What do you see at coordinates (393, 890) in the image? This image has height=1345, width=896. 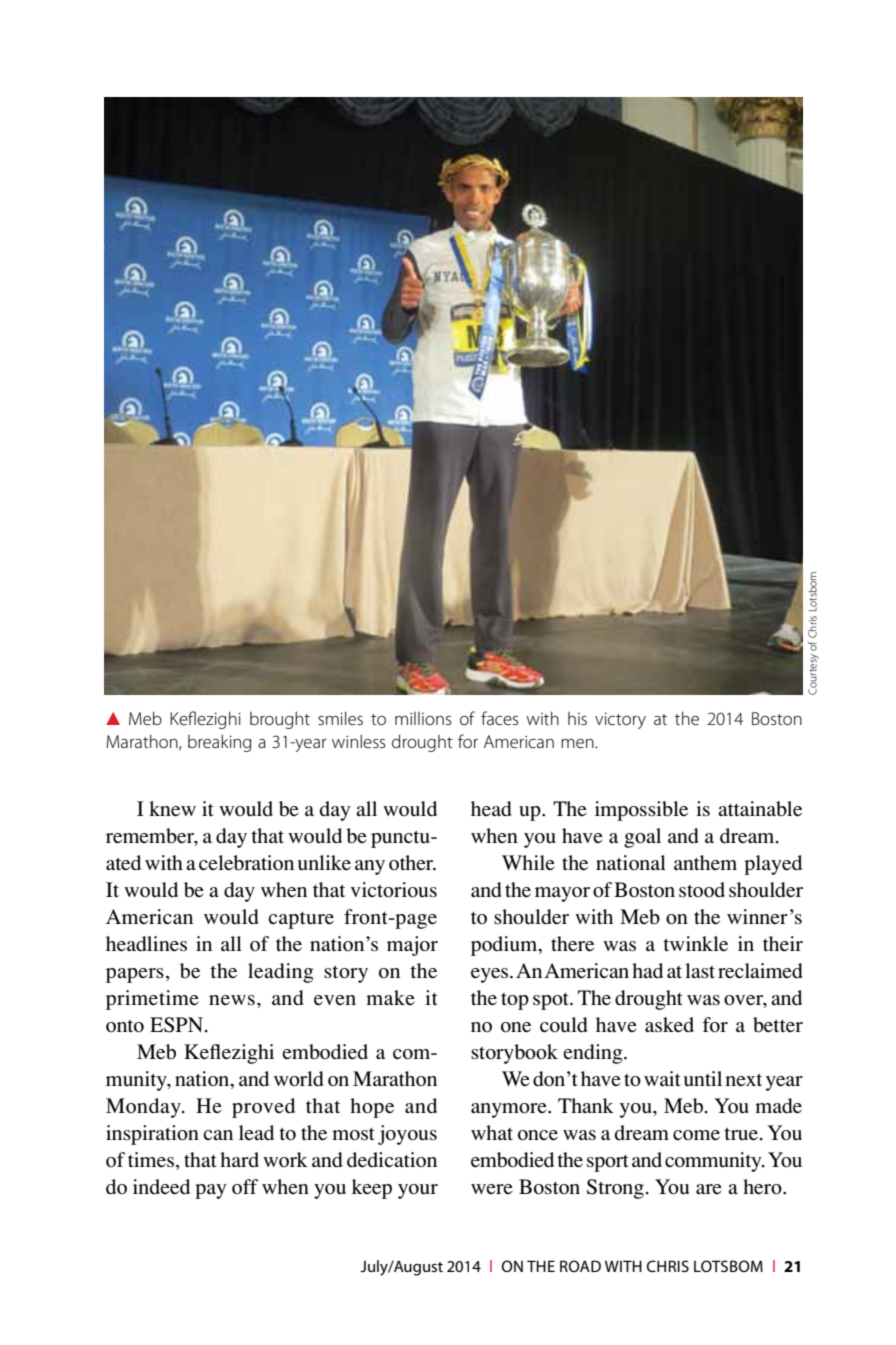 I see `victorious` at bounding box center [393, 890].
